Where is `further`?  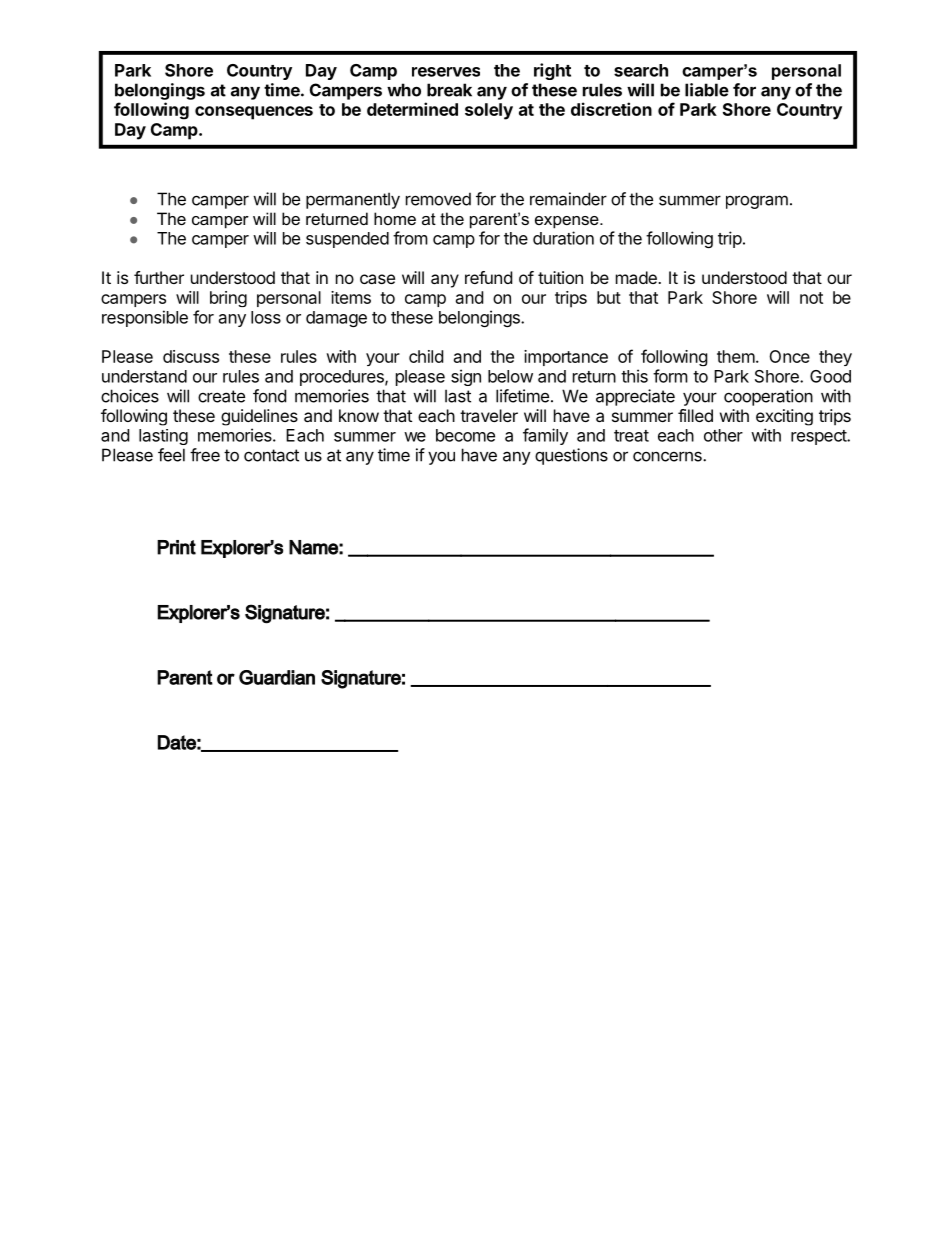
further is located at coordinates (159, 277).
